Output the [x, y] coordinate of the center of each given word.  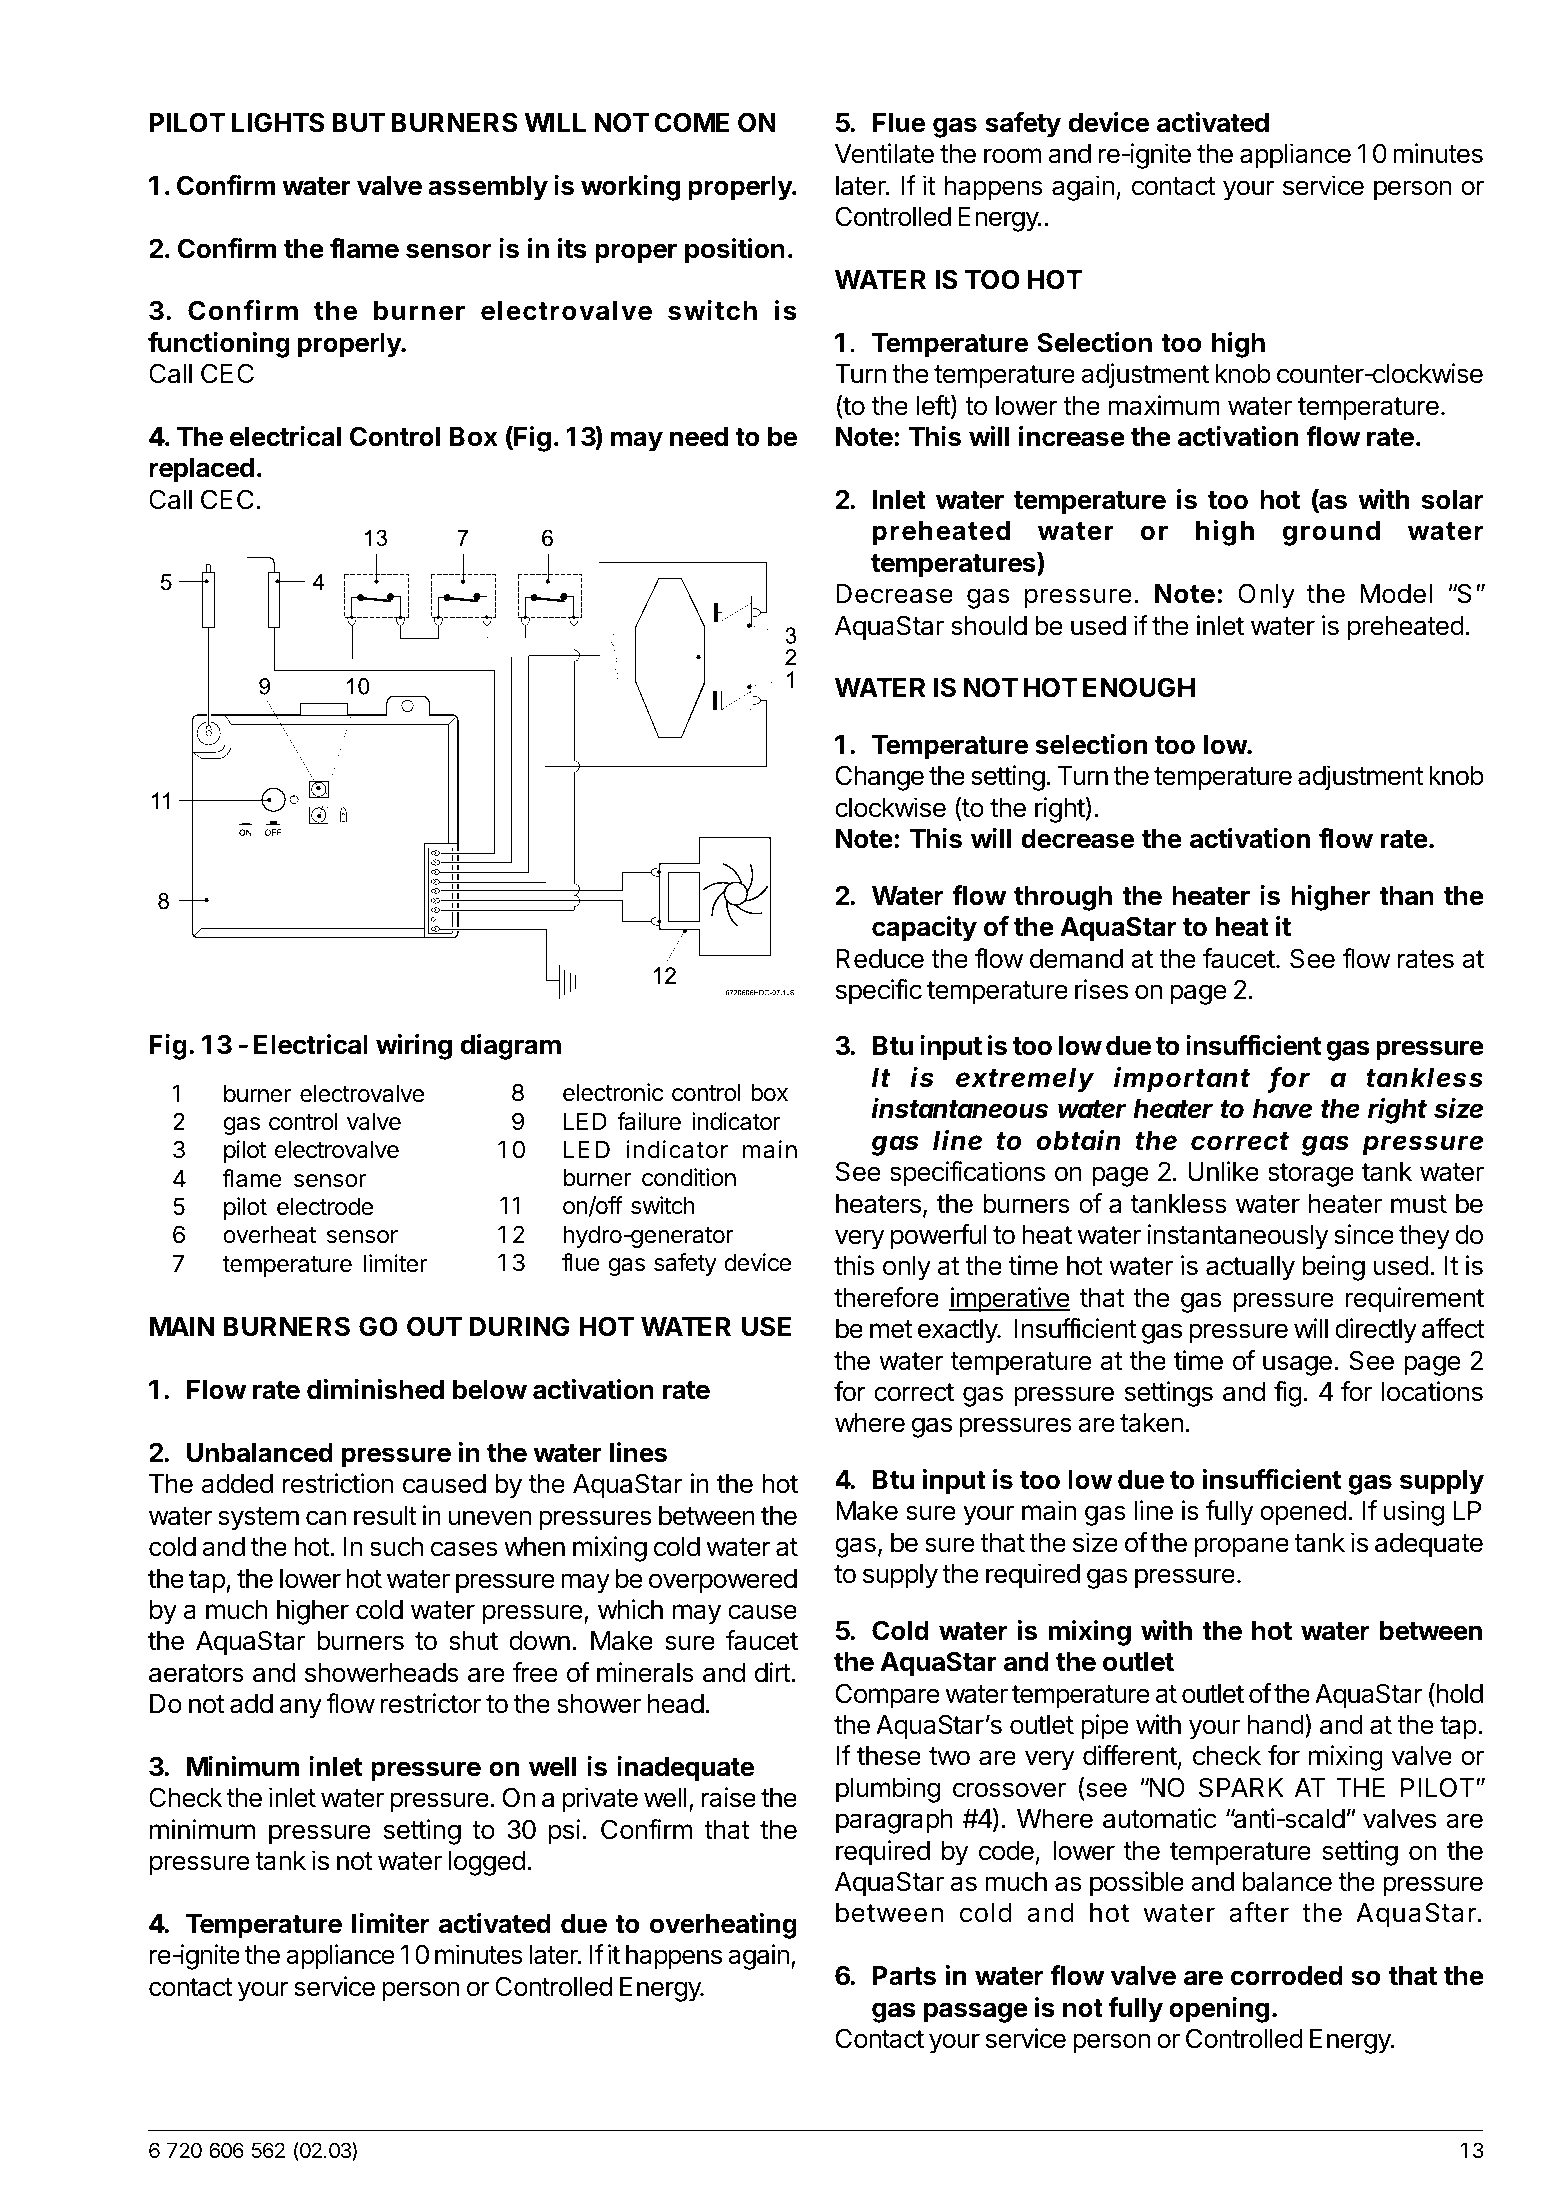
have [1282, 1109]
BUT [358, 123]
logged [487, 1863]
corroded [1287, 1976]
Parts [904, 1976]
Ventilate [884, 153]
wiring [414, 1047]
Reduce [880, 959]
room [1012, 156]
